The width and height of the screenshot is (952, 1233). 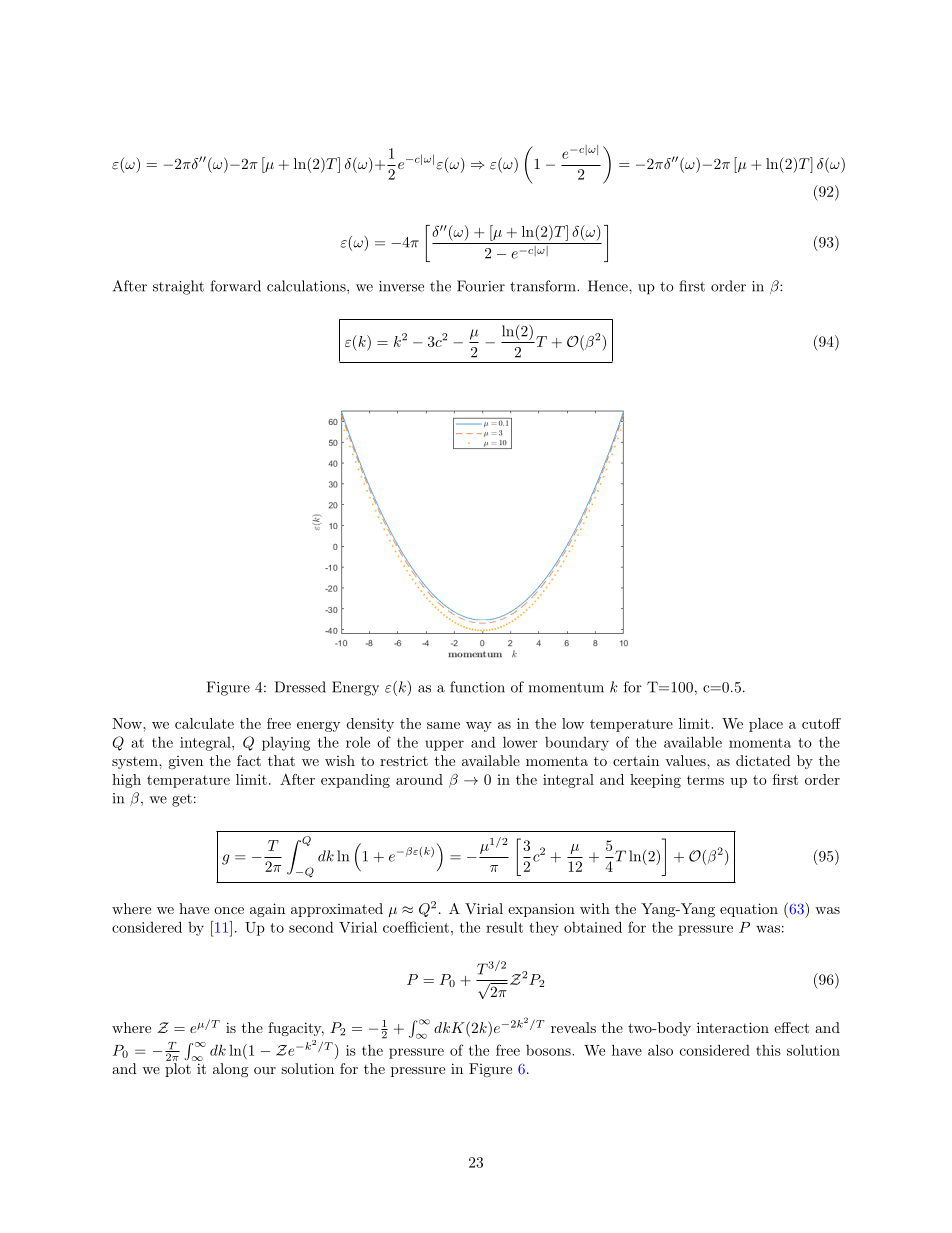 I want to click on along, so click(x=230, y=1070).
